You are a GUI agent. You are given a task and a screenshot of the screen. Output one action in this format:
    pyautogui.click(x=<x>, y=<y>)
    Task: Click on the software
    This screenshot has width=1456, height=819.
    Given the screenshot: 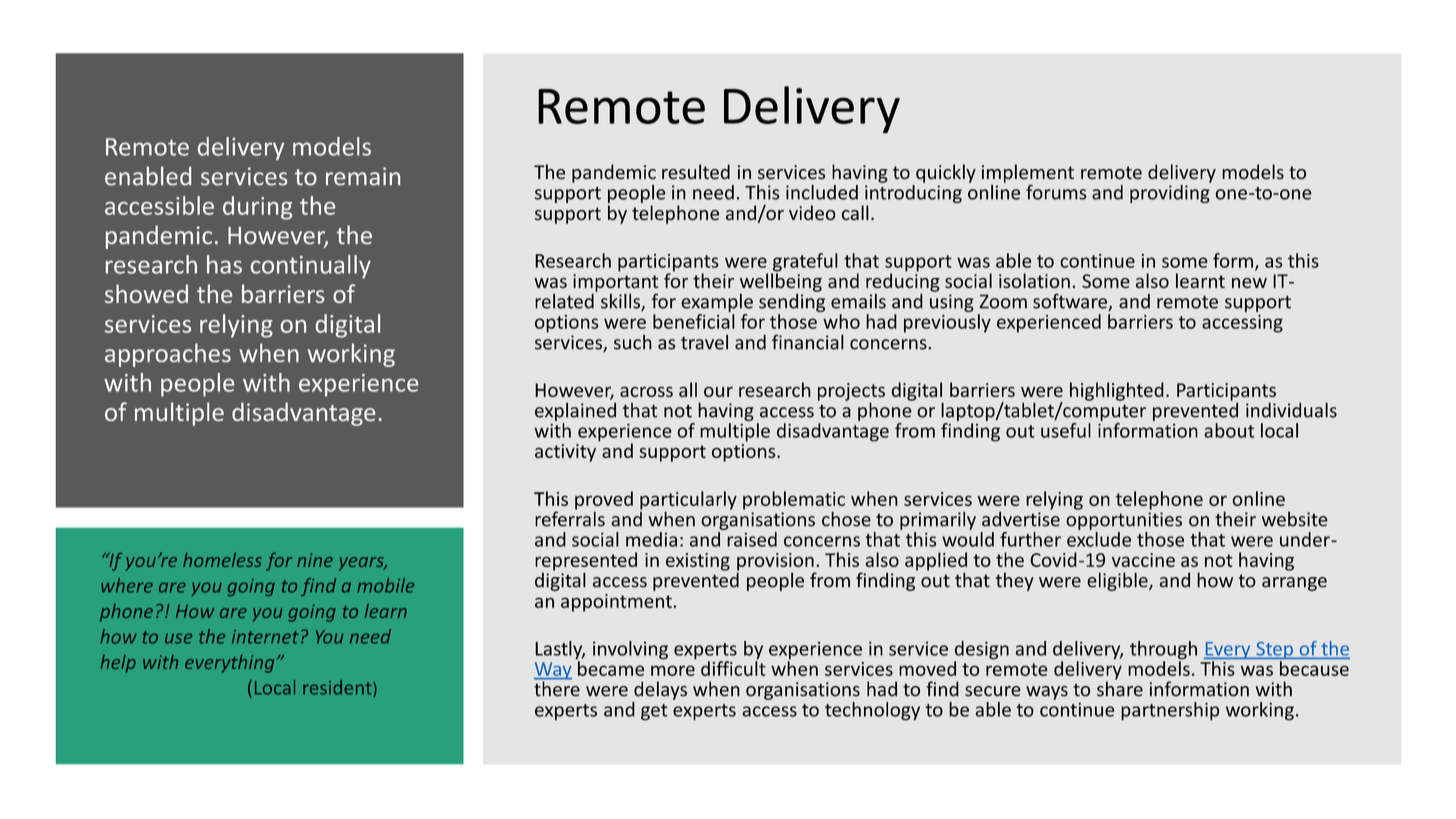 What is the action you would take?
    pyautogui.click(x=1071, y=302)
